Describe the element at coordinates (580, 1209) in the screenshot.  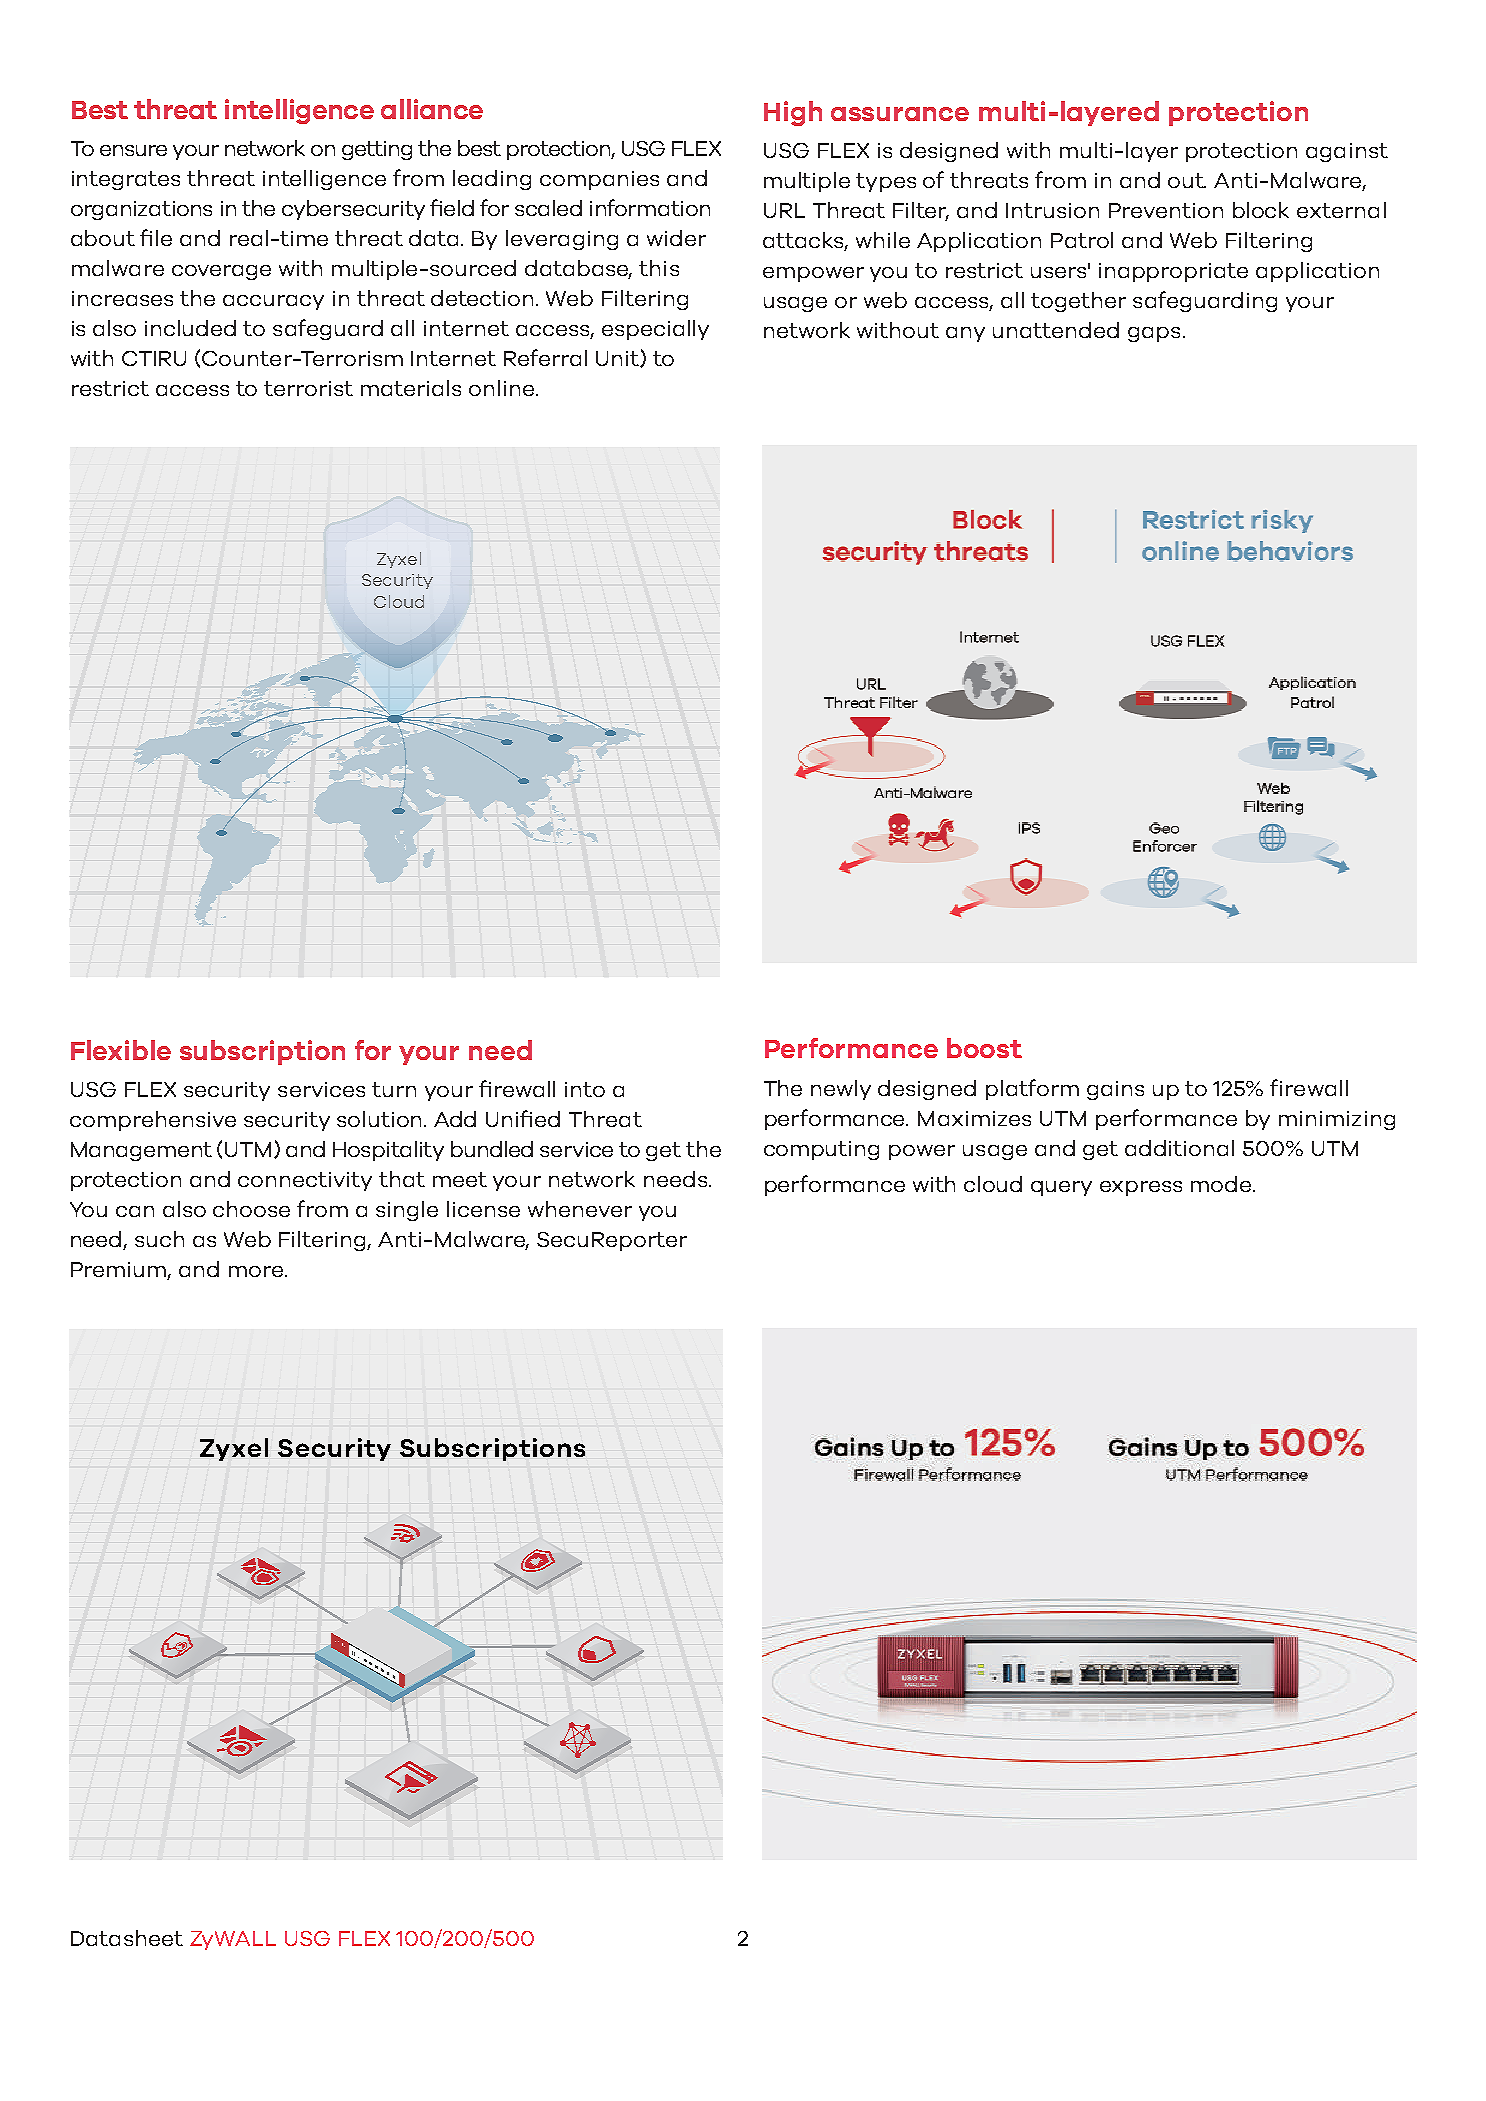
I see `whenever` at that location.
